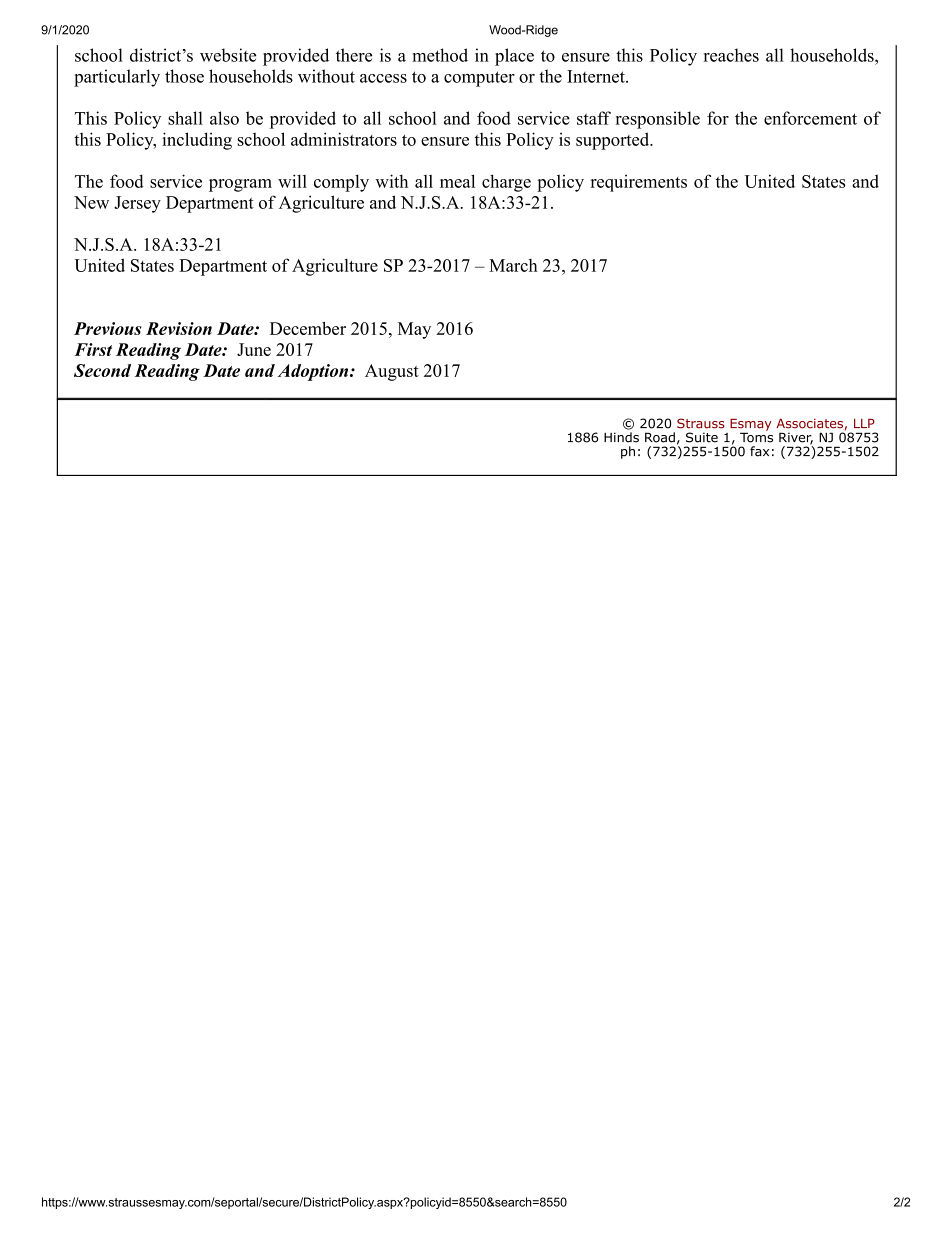 This document has width=952, height=1233. What do you see at coordinates (621, 437) in the document?
I see `Hinds` at bounding box center [621, 437].
